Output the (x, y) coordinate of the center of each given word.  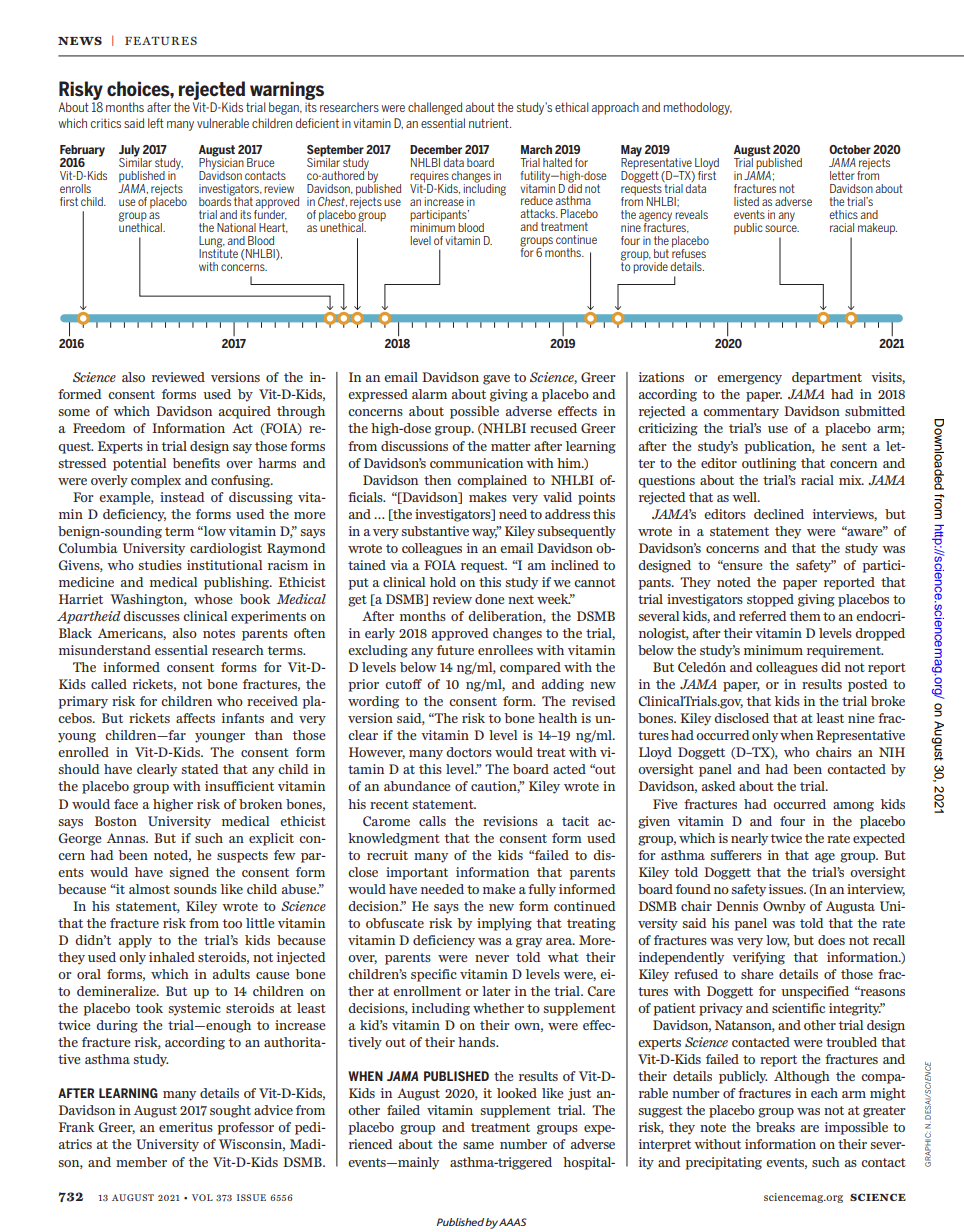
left (156, 123)
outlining (769, 464)
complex (156, 481)
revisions (510, 821)
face (126, 804)
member (141, 1162)
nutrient (490, 123)
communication (476, 463)
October (850, 149)
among (853, 807)
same (478, 1145)
